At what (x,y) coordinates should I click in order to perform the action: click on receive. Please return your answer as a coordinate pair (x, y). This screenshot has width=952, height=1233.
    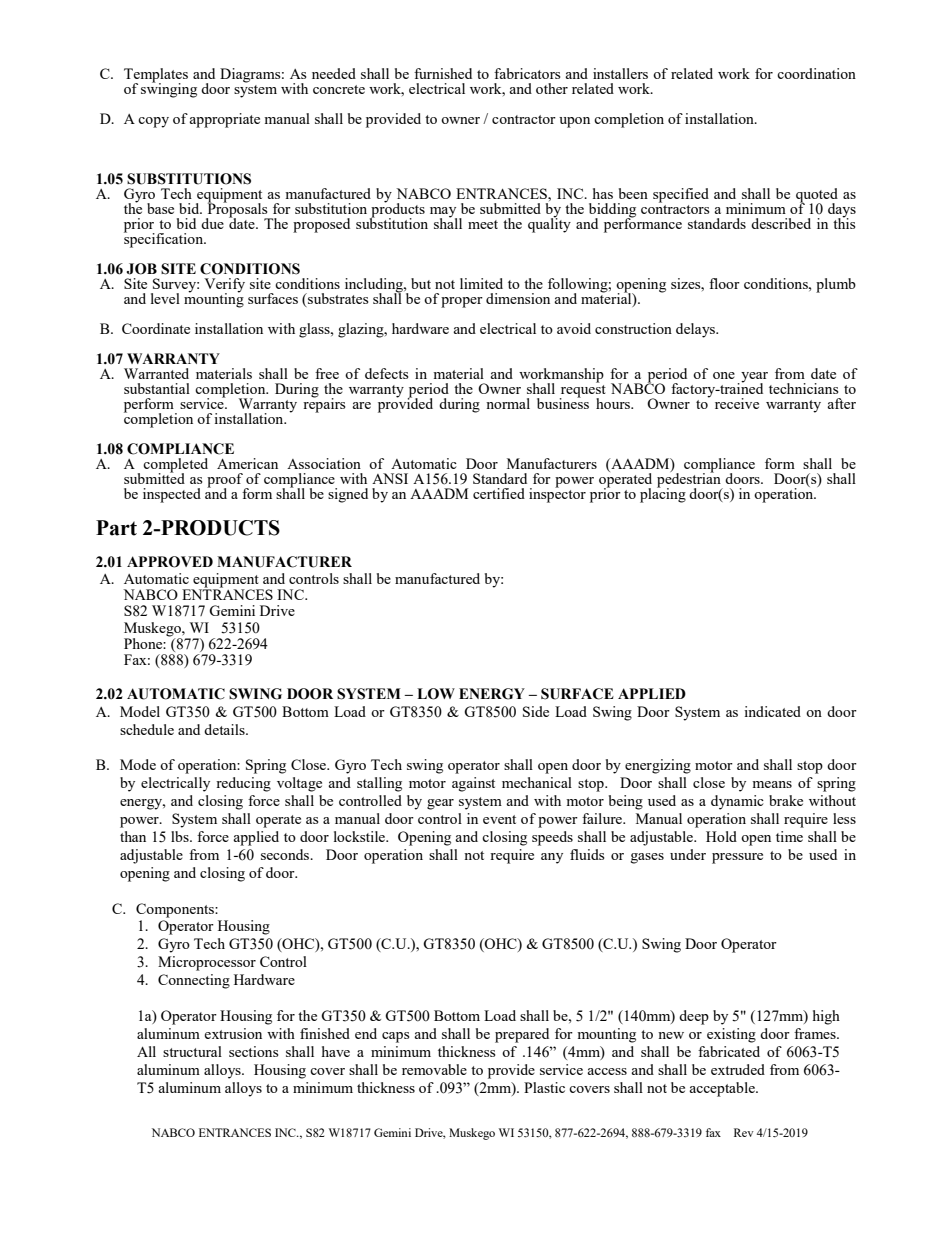
    Looking at the image, I should click on (737, 403).
